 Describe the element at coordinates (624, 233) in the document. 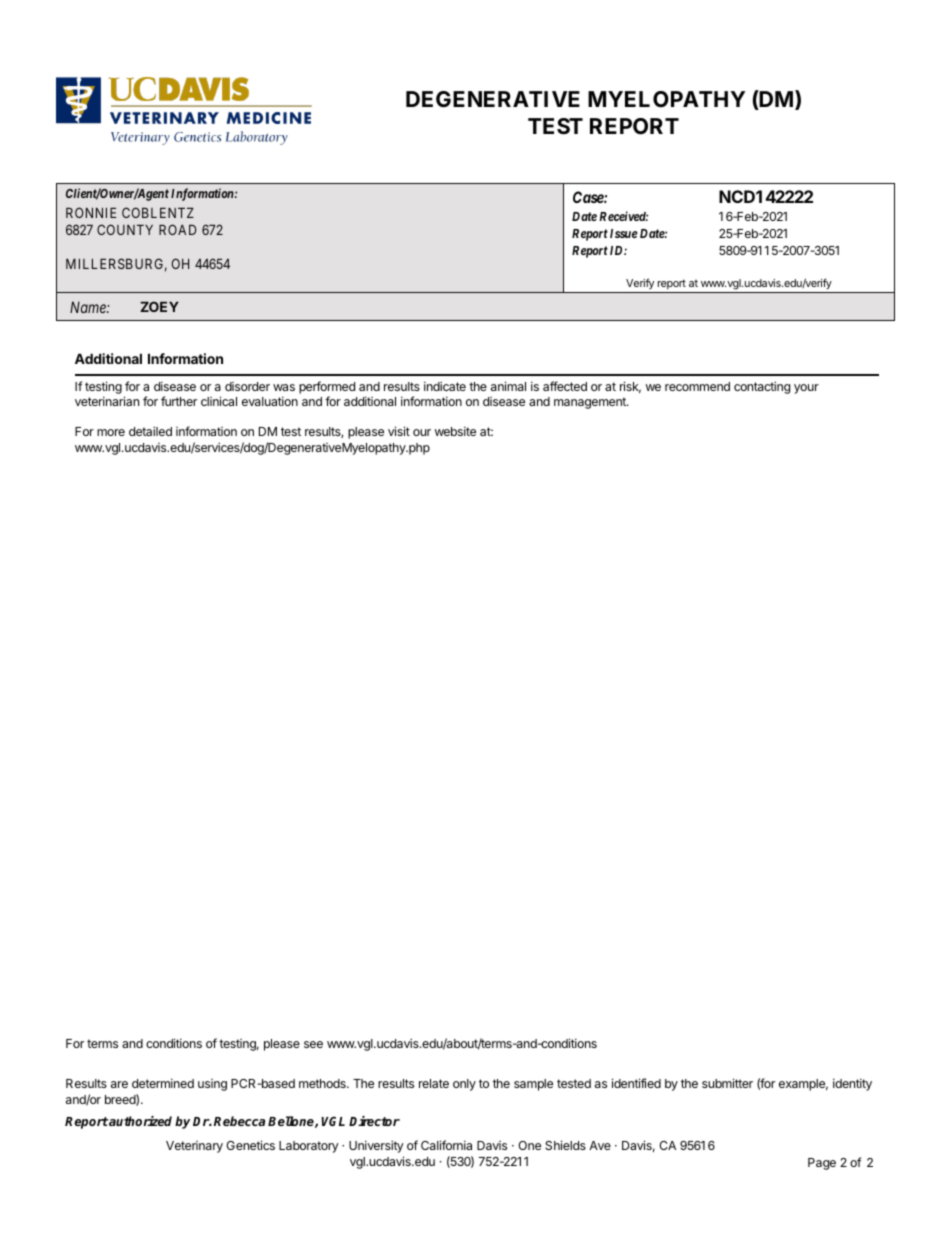

I see `Issue` at that location.
